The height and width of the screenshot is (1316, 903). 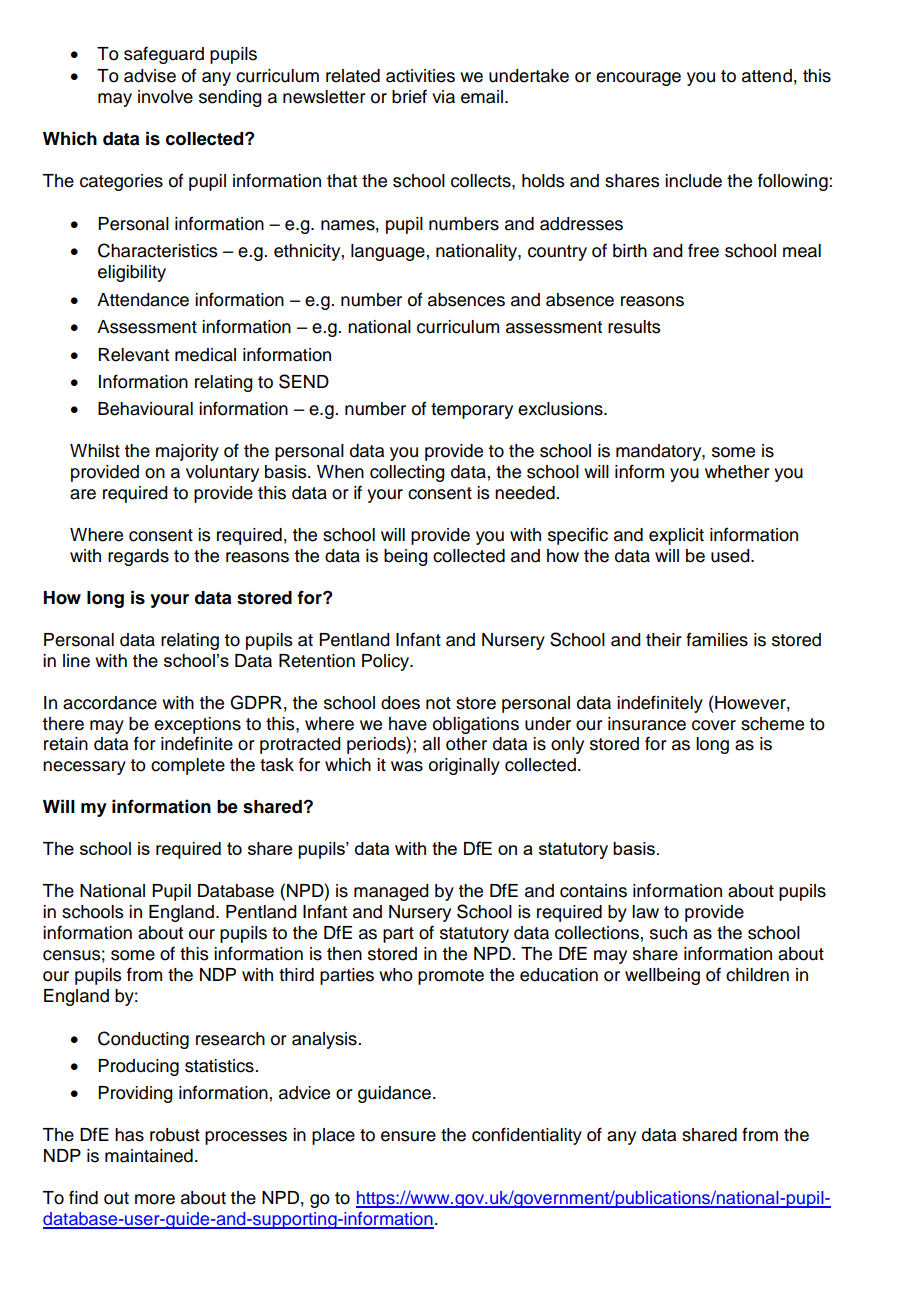 What do you see at coordinates (638, 79) in the screenshot?
I see `encourage` at bounding box center [638, 79].
